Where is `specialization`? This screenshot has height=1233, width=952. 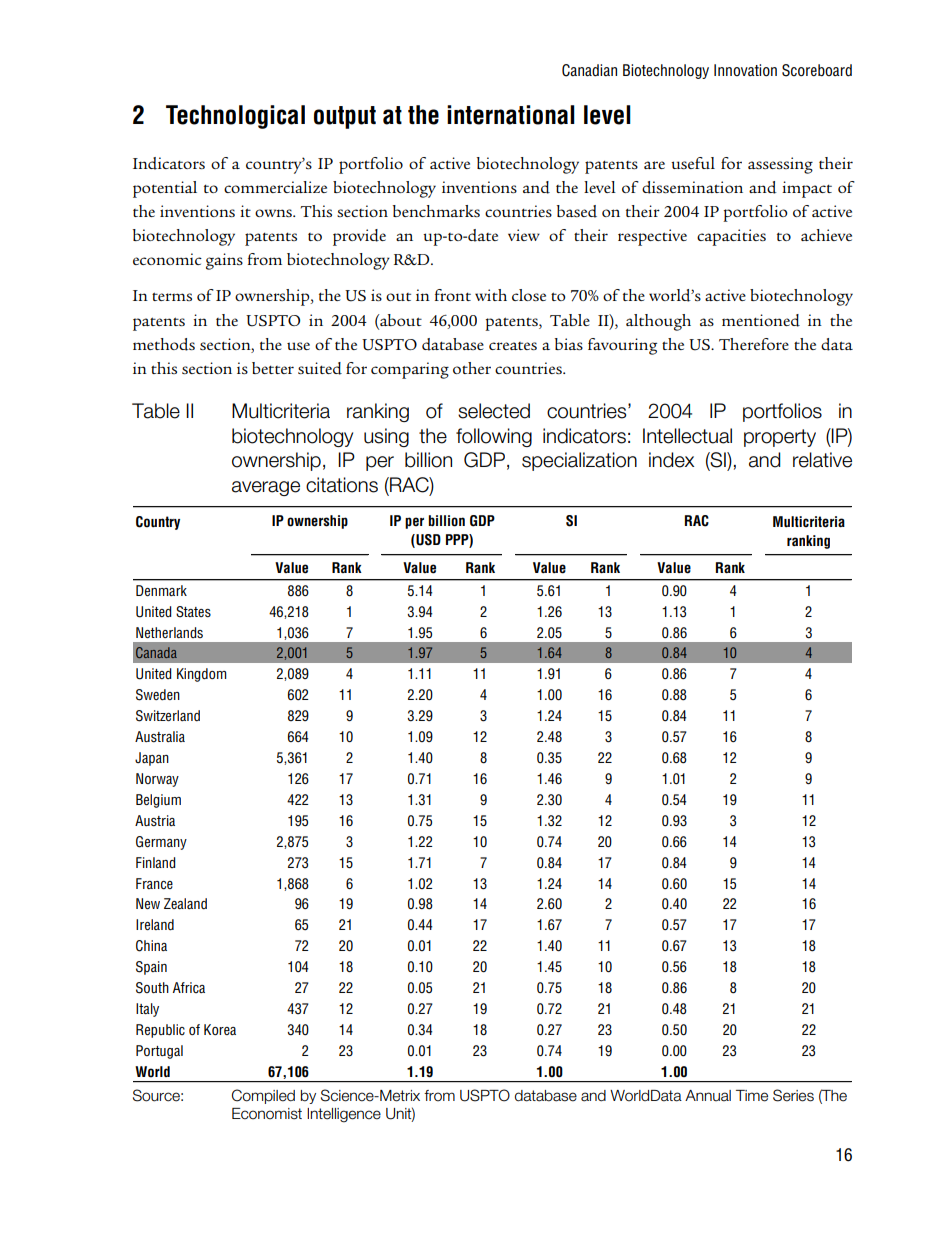 specialization is located at coordinates (579, 461).
